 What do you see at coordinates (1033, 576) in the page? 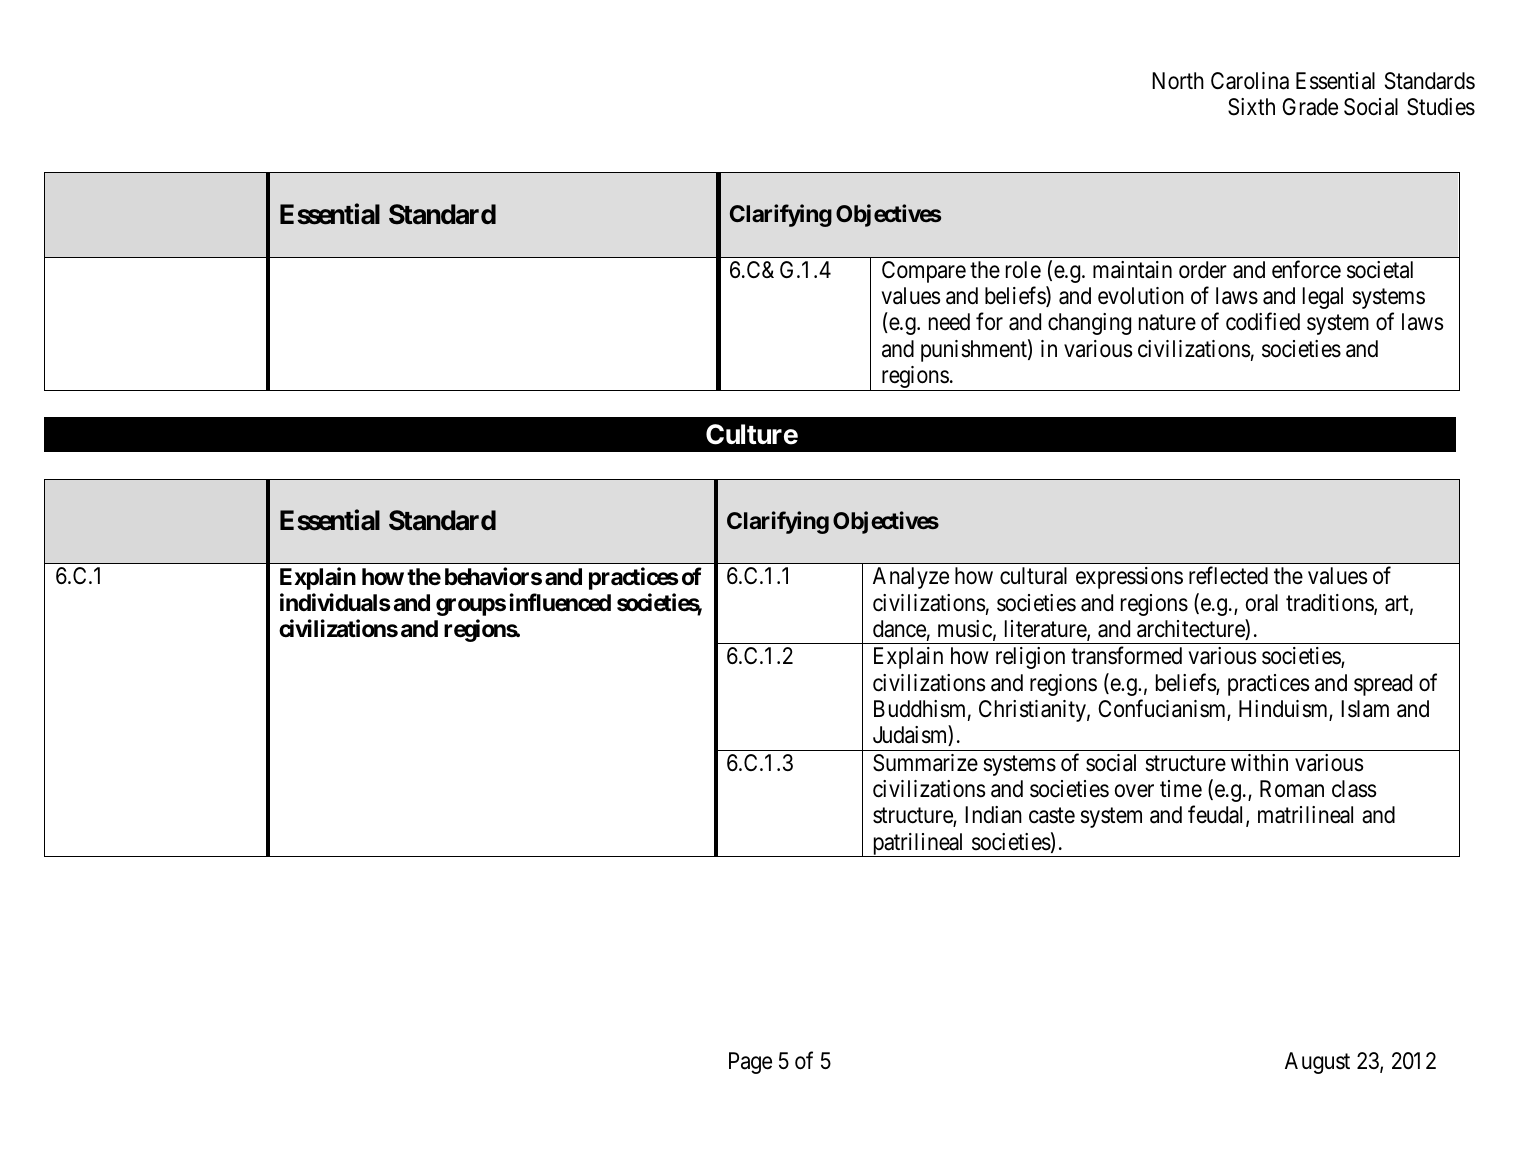
I see `cultural` at bounding box center [1033, 576].
